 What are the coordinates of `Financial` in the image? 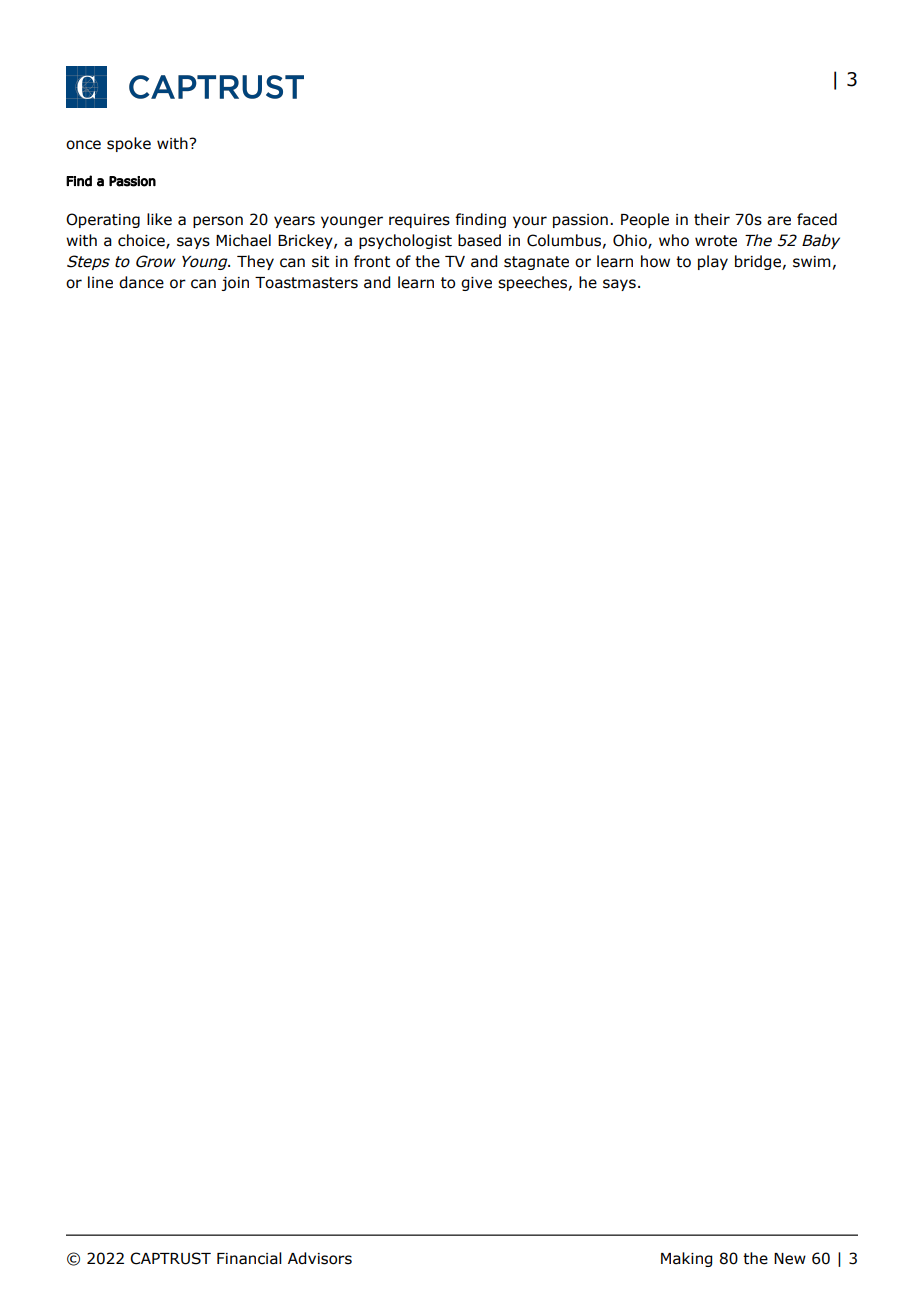 It's located at (249, 1258).
